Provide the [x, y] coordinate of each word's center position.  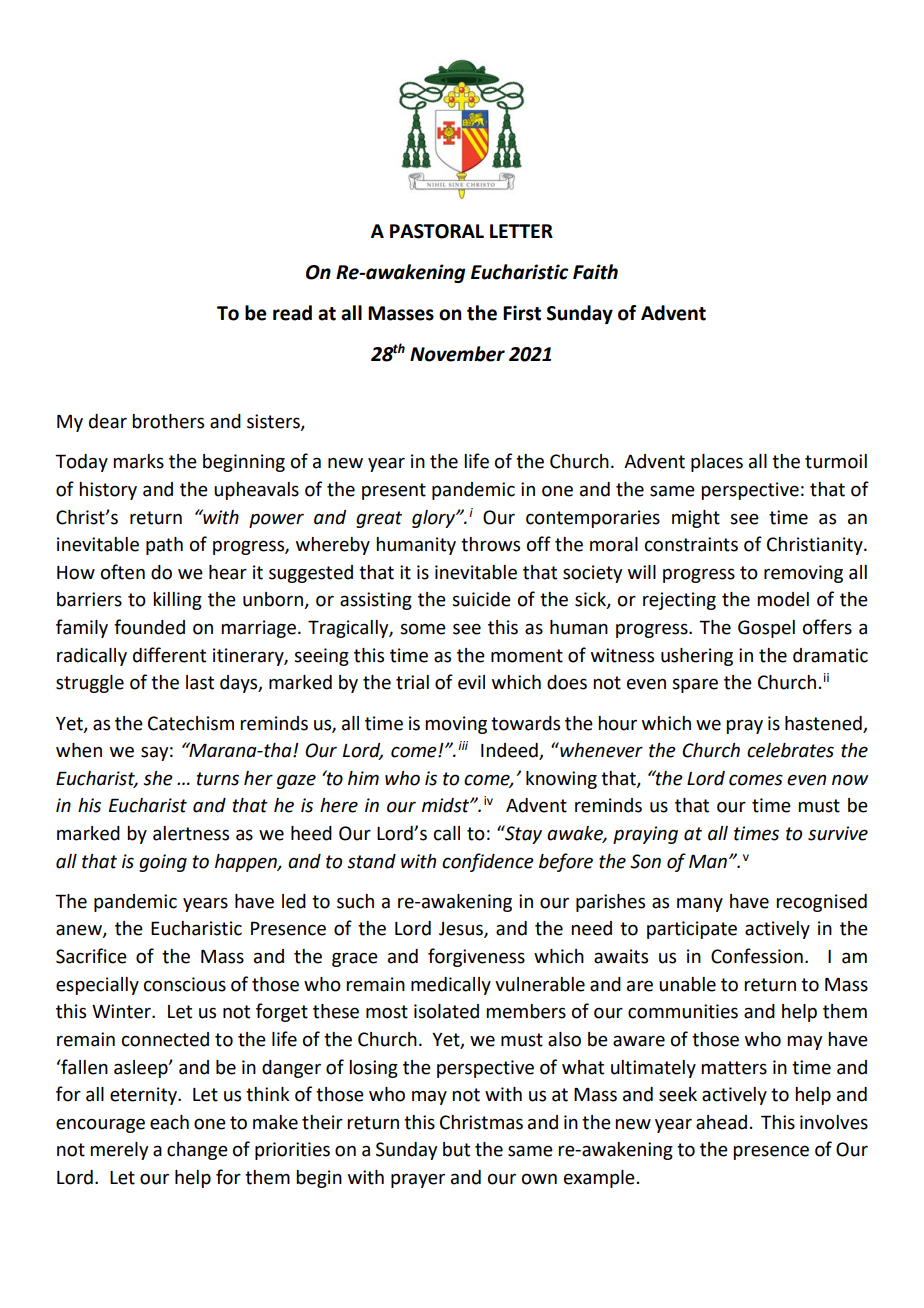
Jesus [462, 930]
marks [138, 461]
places [717, 463]
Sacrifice [91, 956]
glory [435, 519]
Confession [757, 956]
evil [471, 682]
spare [695, 685]
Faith [595, 272]
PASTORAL [437, 231]
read [292, 313]
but [456, 1149]
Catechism [191, 723]
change [197, 1151]
